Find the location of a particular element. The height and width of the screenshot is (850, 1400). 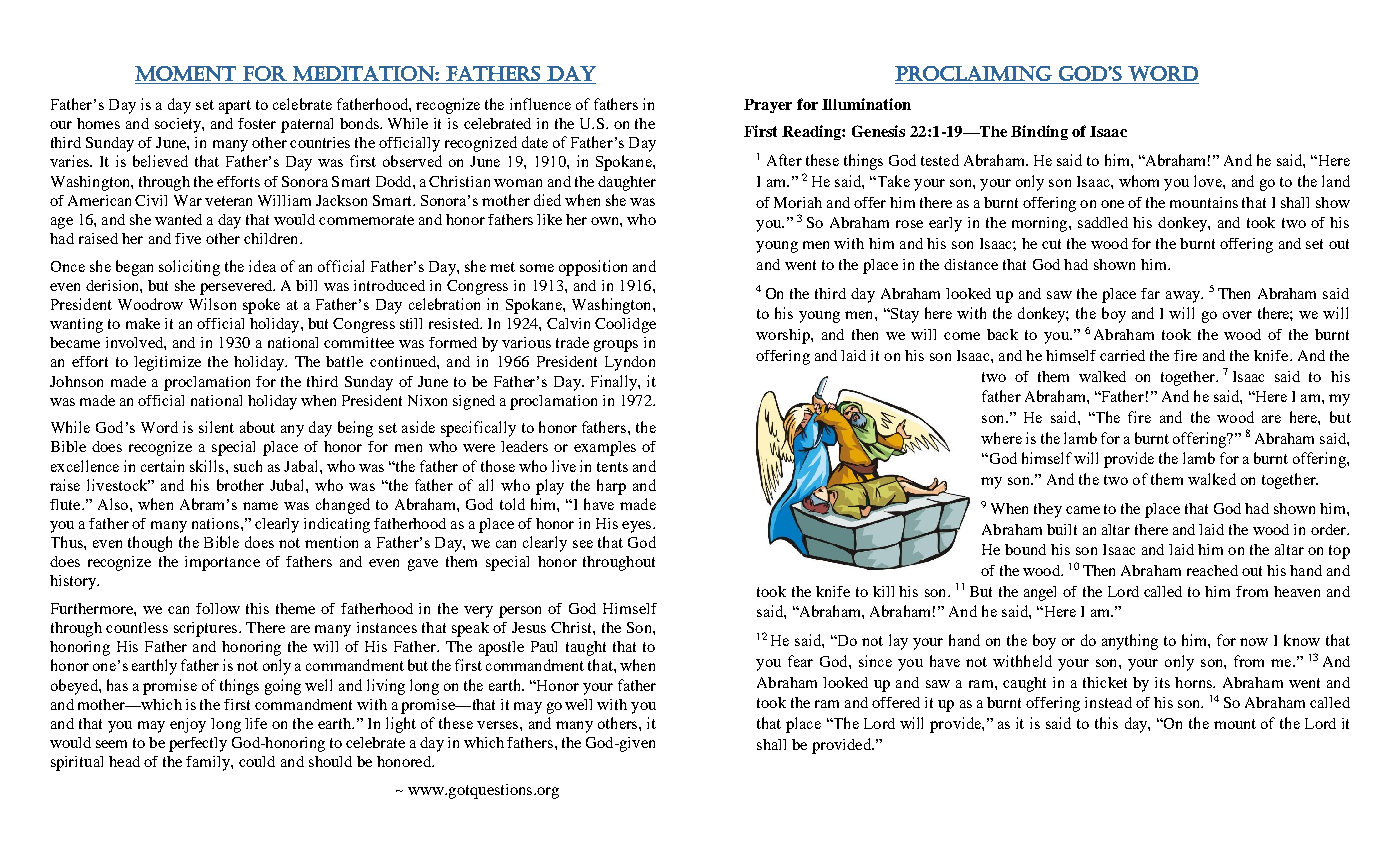

reached is located at coordinates (1212, 570).
